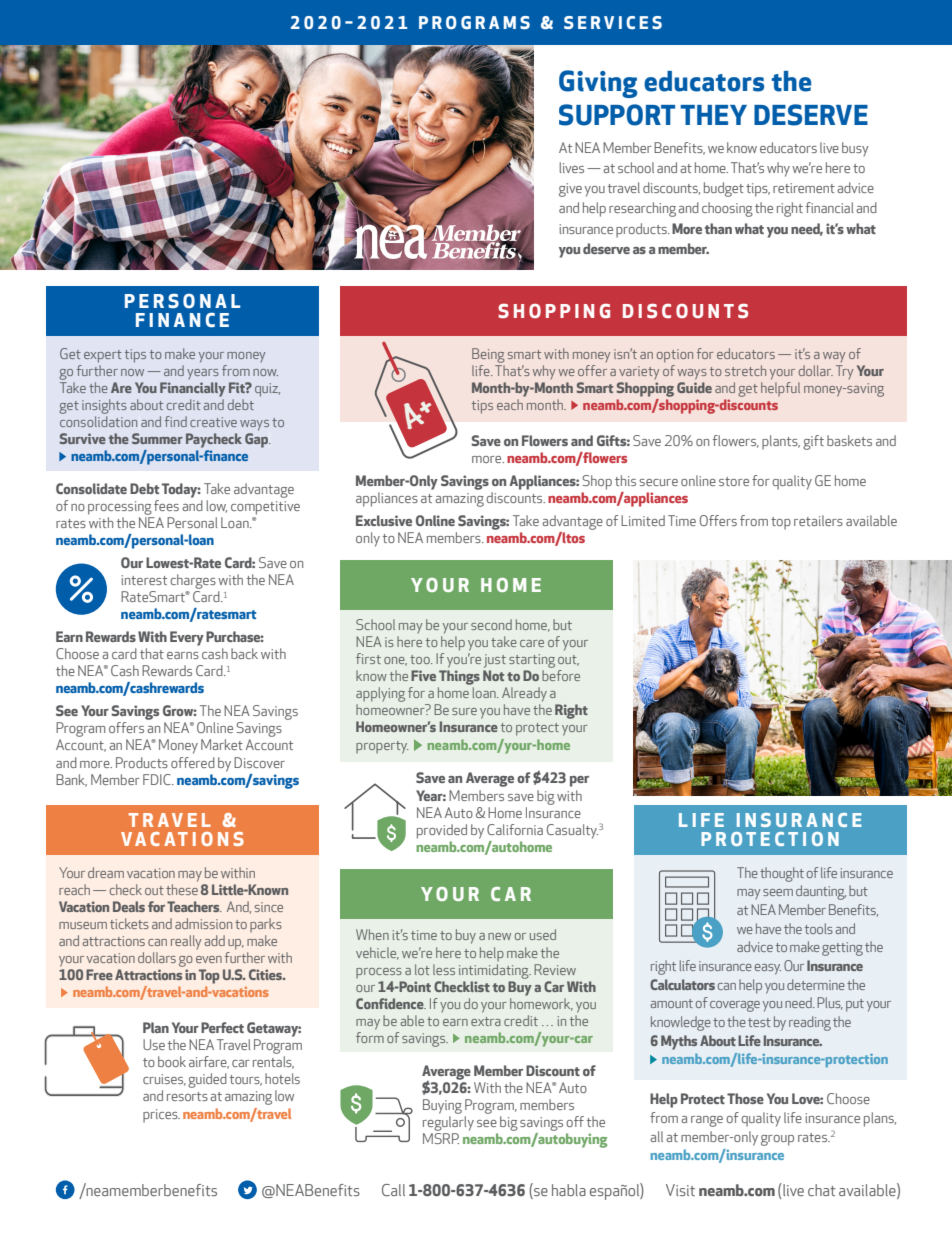 This screenshot has width=952, height=1233. Describe the element at coordinates (777, 1140) in the screenshot. I see `group` at that location.
